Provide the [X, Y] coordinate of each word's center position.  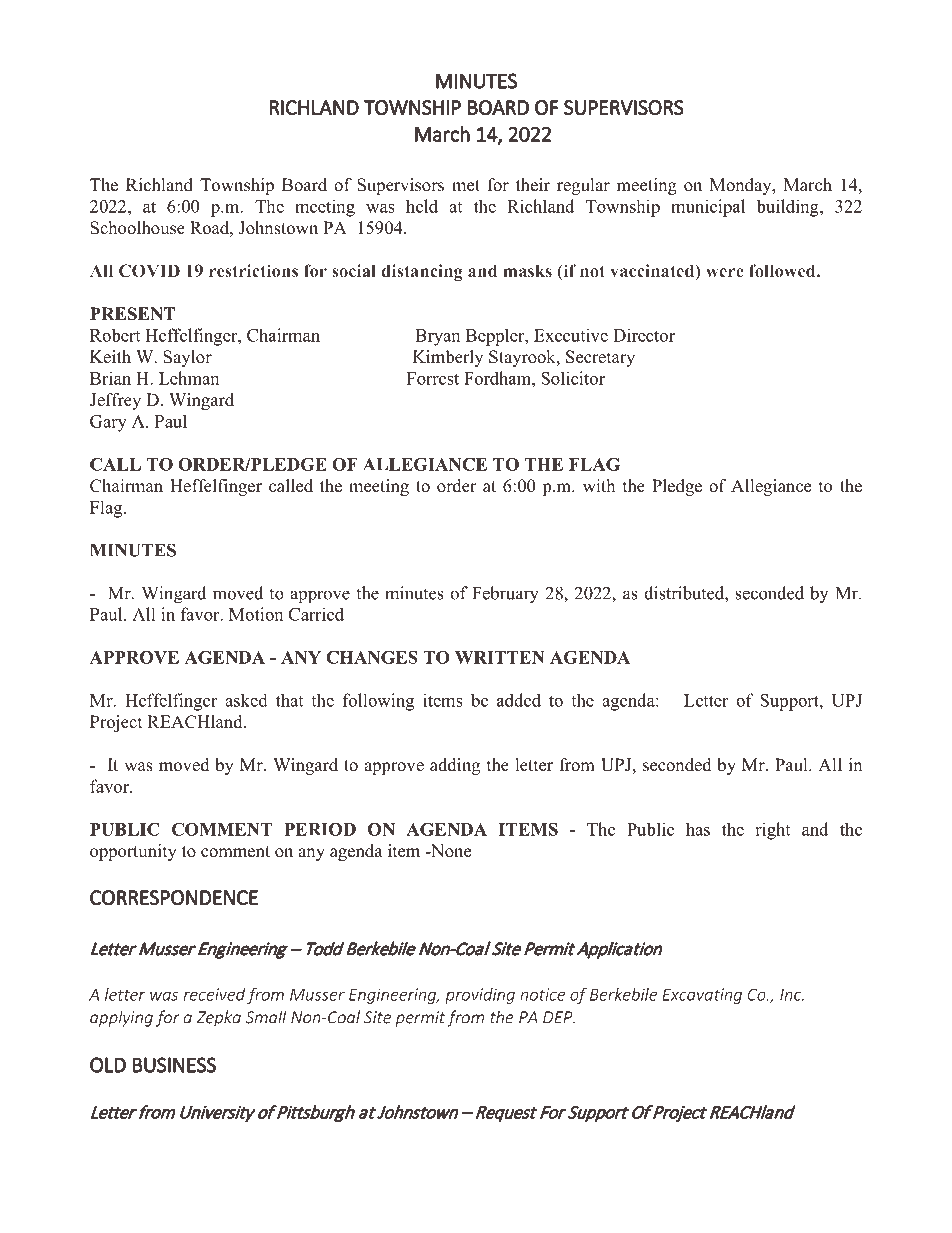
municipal [708, 208]
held [422, 206]
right [772, 831]
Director [644, 335]
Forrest [433, 378]
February [505, 595]
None [450, 851]
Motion [256, 614]
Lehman [189, 378]
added [519, 700]
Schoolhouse [137, 228]
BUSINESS [174, 1065]
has [698, 829]
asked [246, 700]
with [599, 485]
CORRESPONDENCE [174, 898]
